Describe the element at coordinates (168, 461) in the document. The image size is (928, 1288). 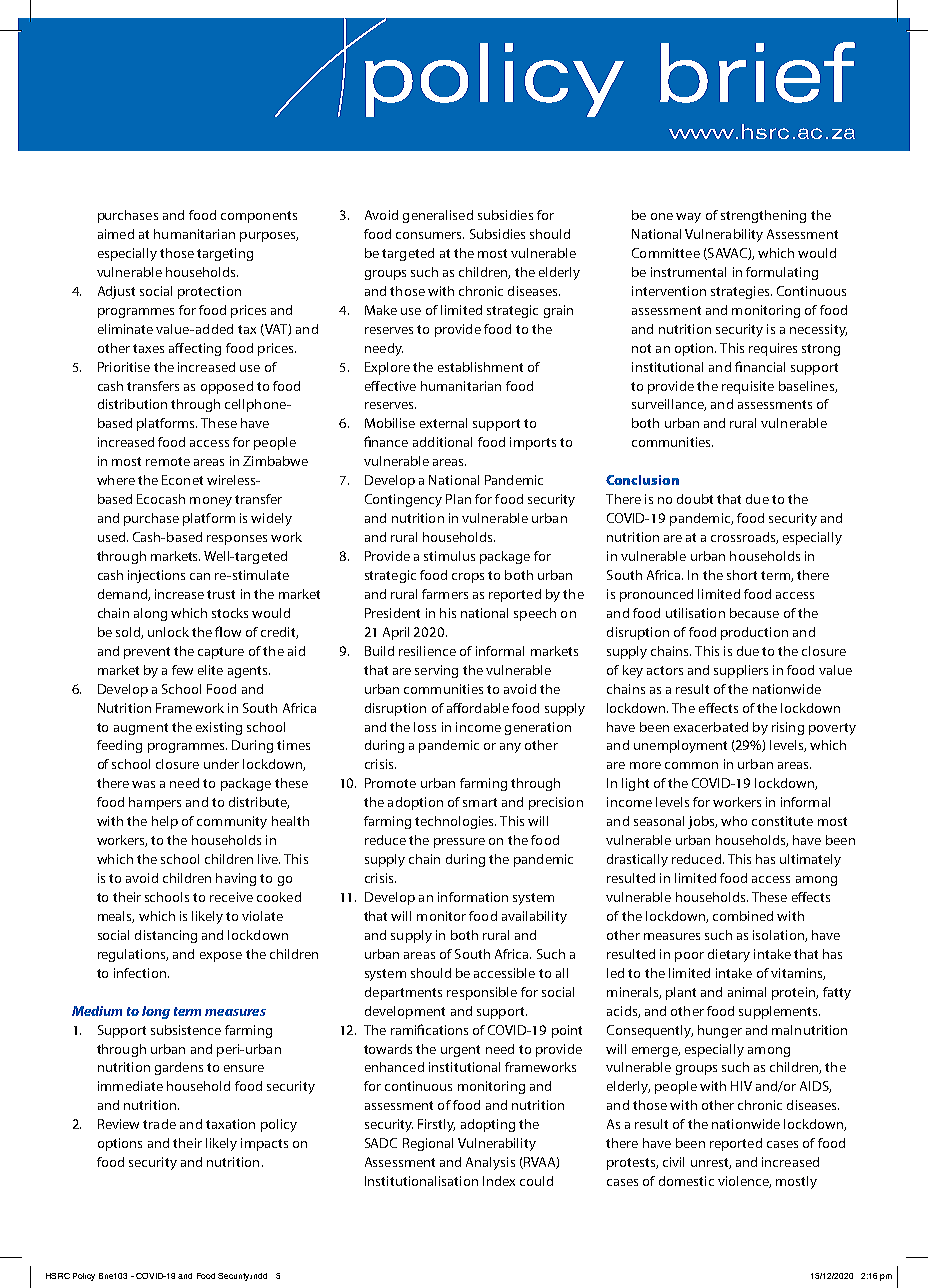
I see `remote` at that location.
